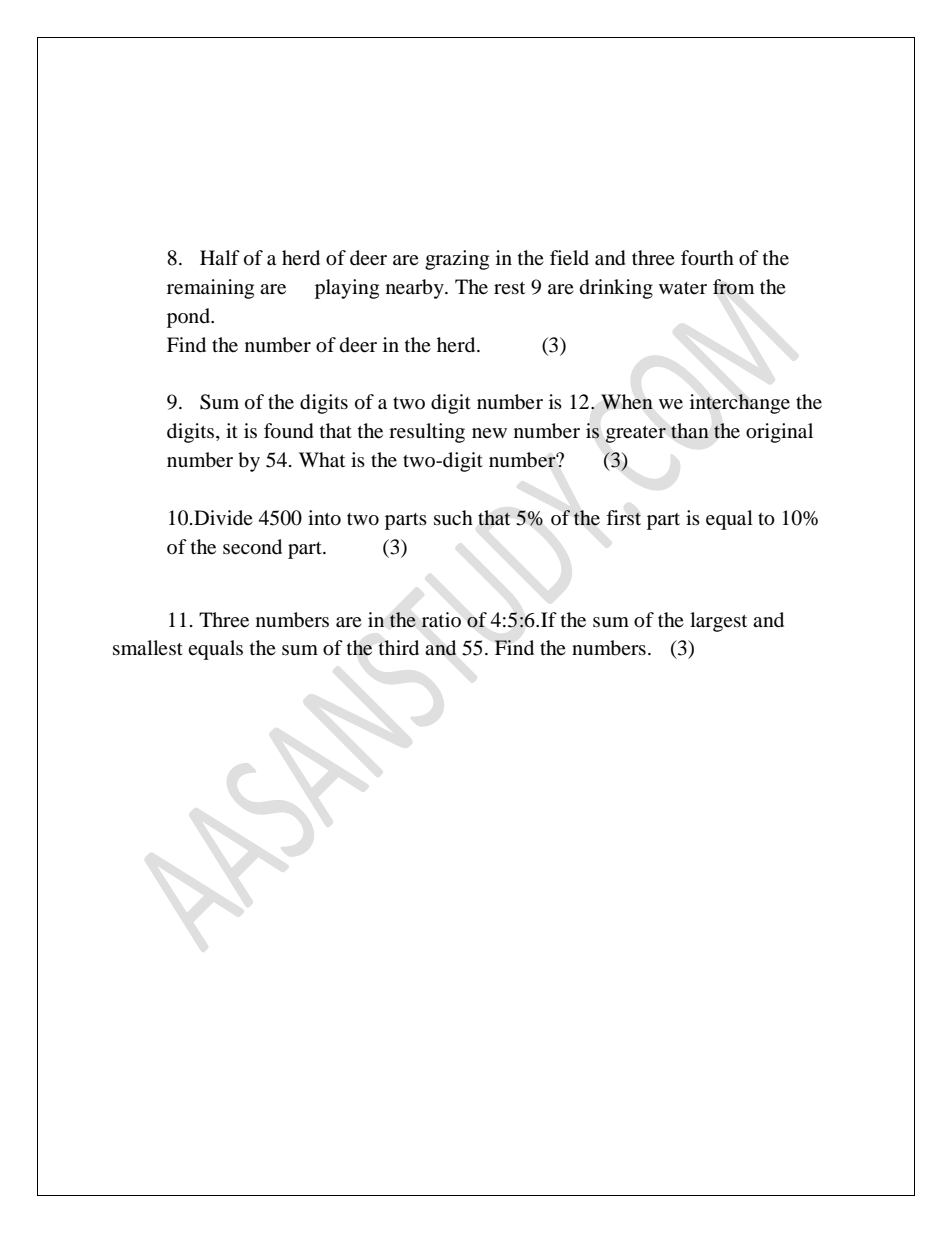 The width and height of the page is (952, 1233). I want to click on first, so click(623, 517).
